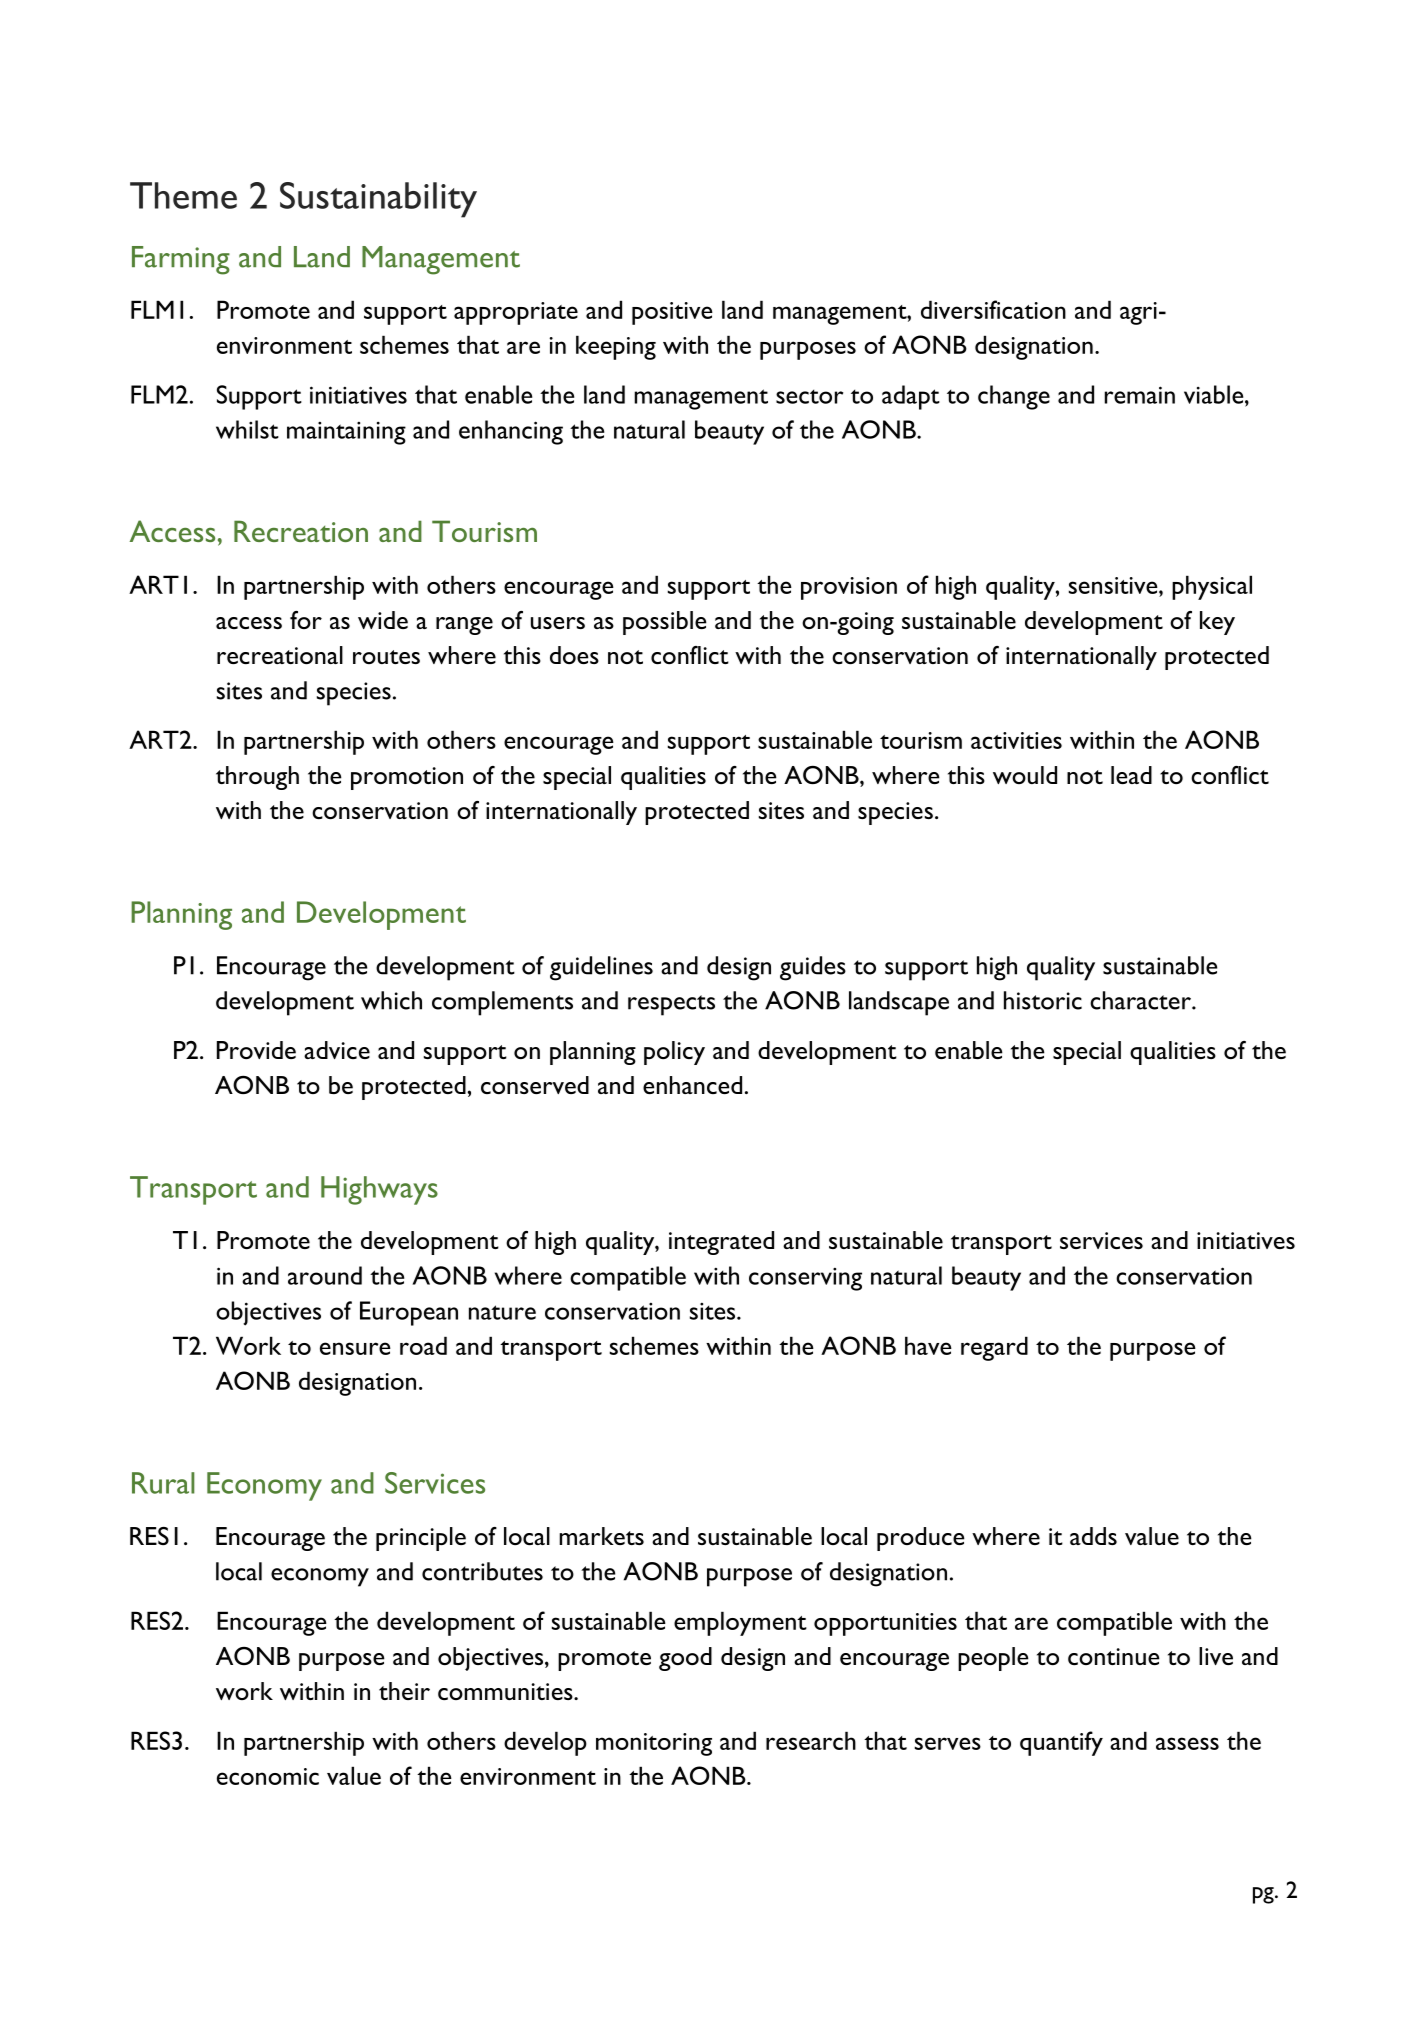  Describe the element at coordinates (672, 313) in the screenshot. I see `positive` at that location.
